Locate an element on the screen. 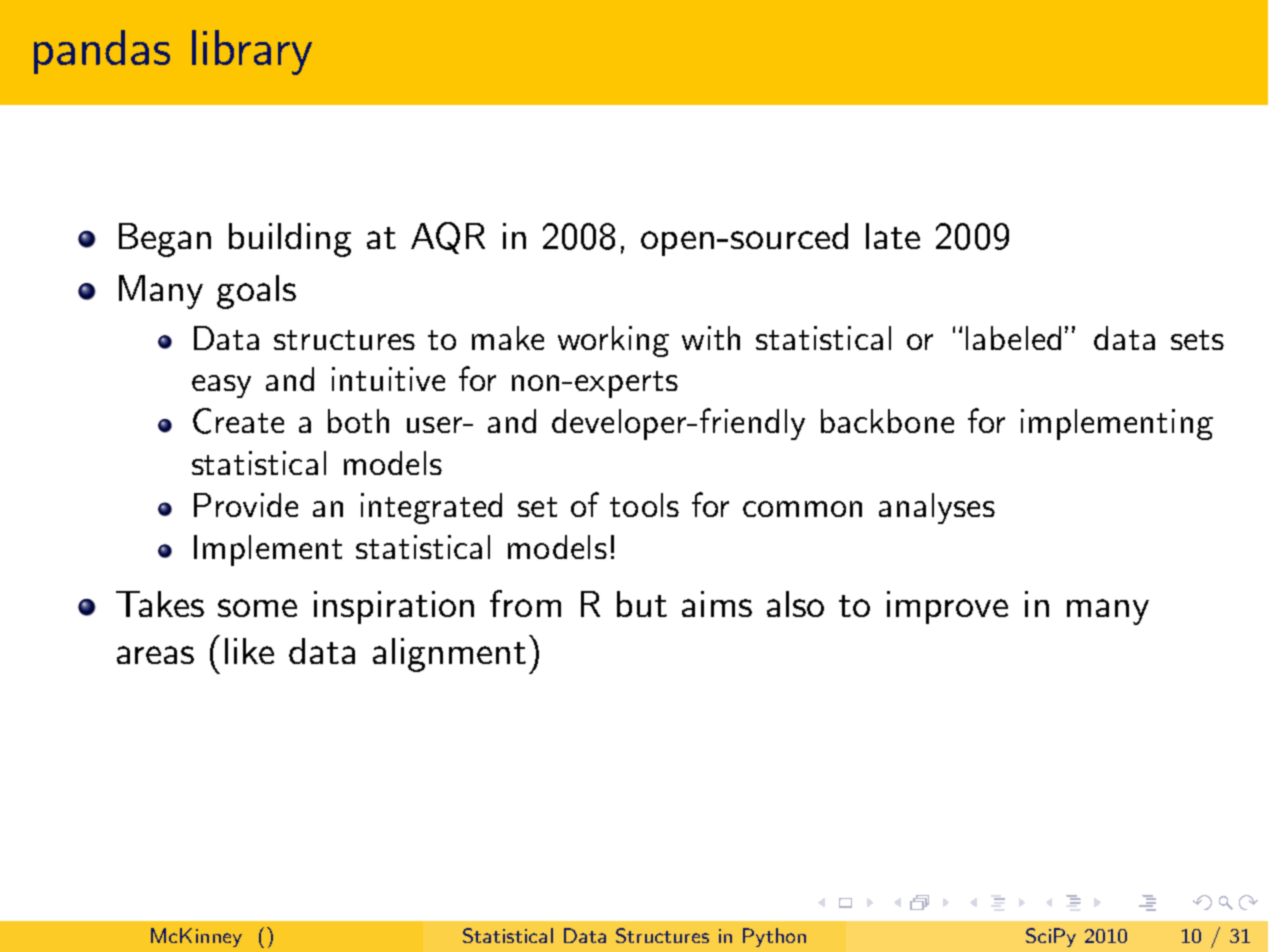 This screenshot has width=1270, height=952. Provide is located at coordinates (246, 505).
